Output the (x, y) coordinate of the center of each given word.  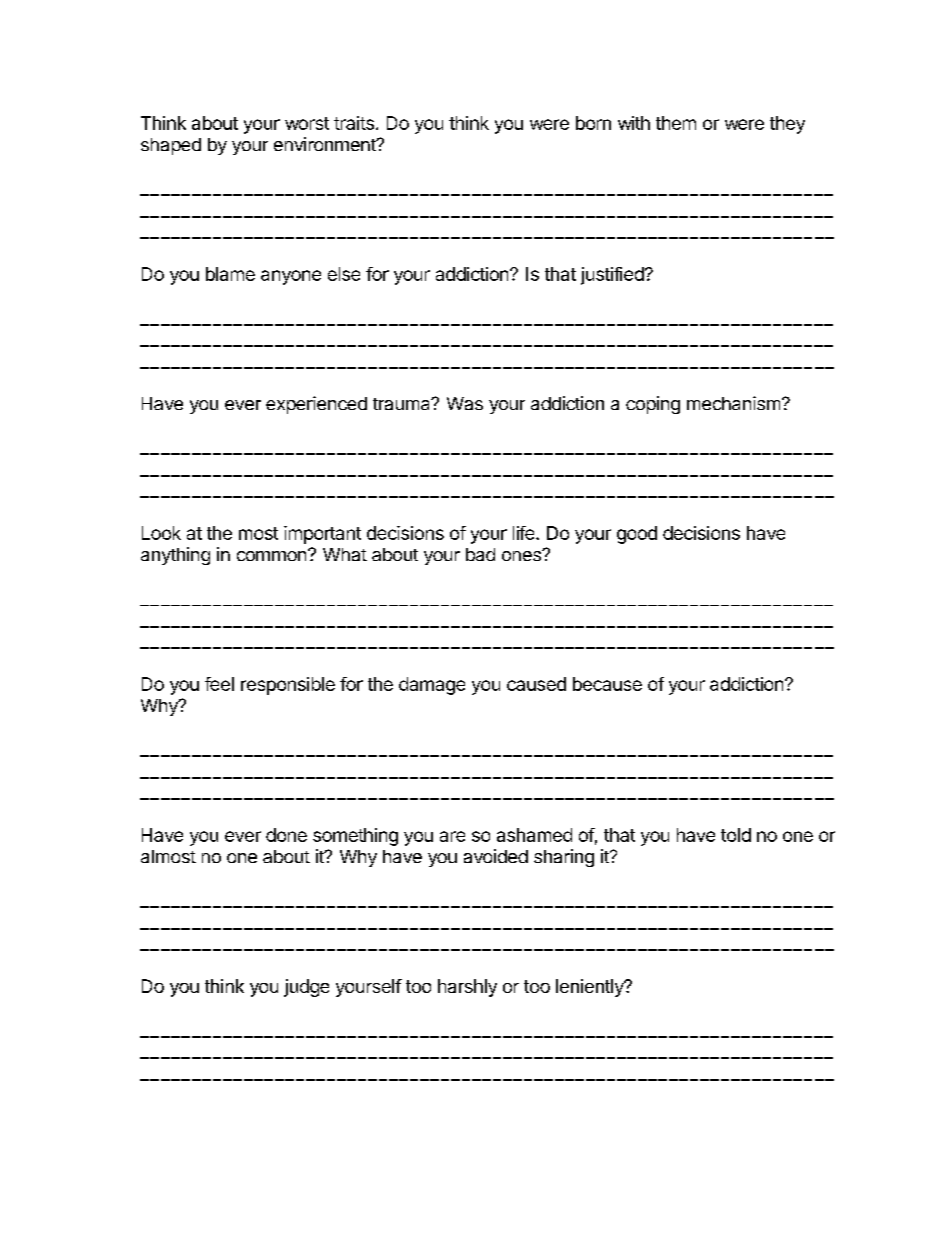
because (607, 684)
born (593, 123)
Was (465, 403)
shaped (171, 146)
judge (306, 988)
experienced (316, 405)
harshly (467, 988)
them (676, 123)
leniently (591, 988)
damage (432, 686)
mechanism (733, 403)
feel (219, 684)
